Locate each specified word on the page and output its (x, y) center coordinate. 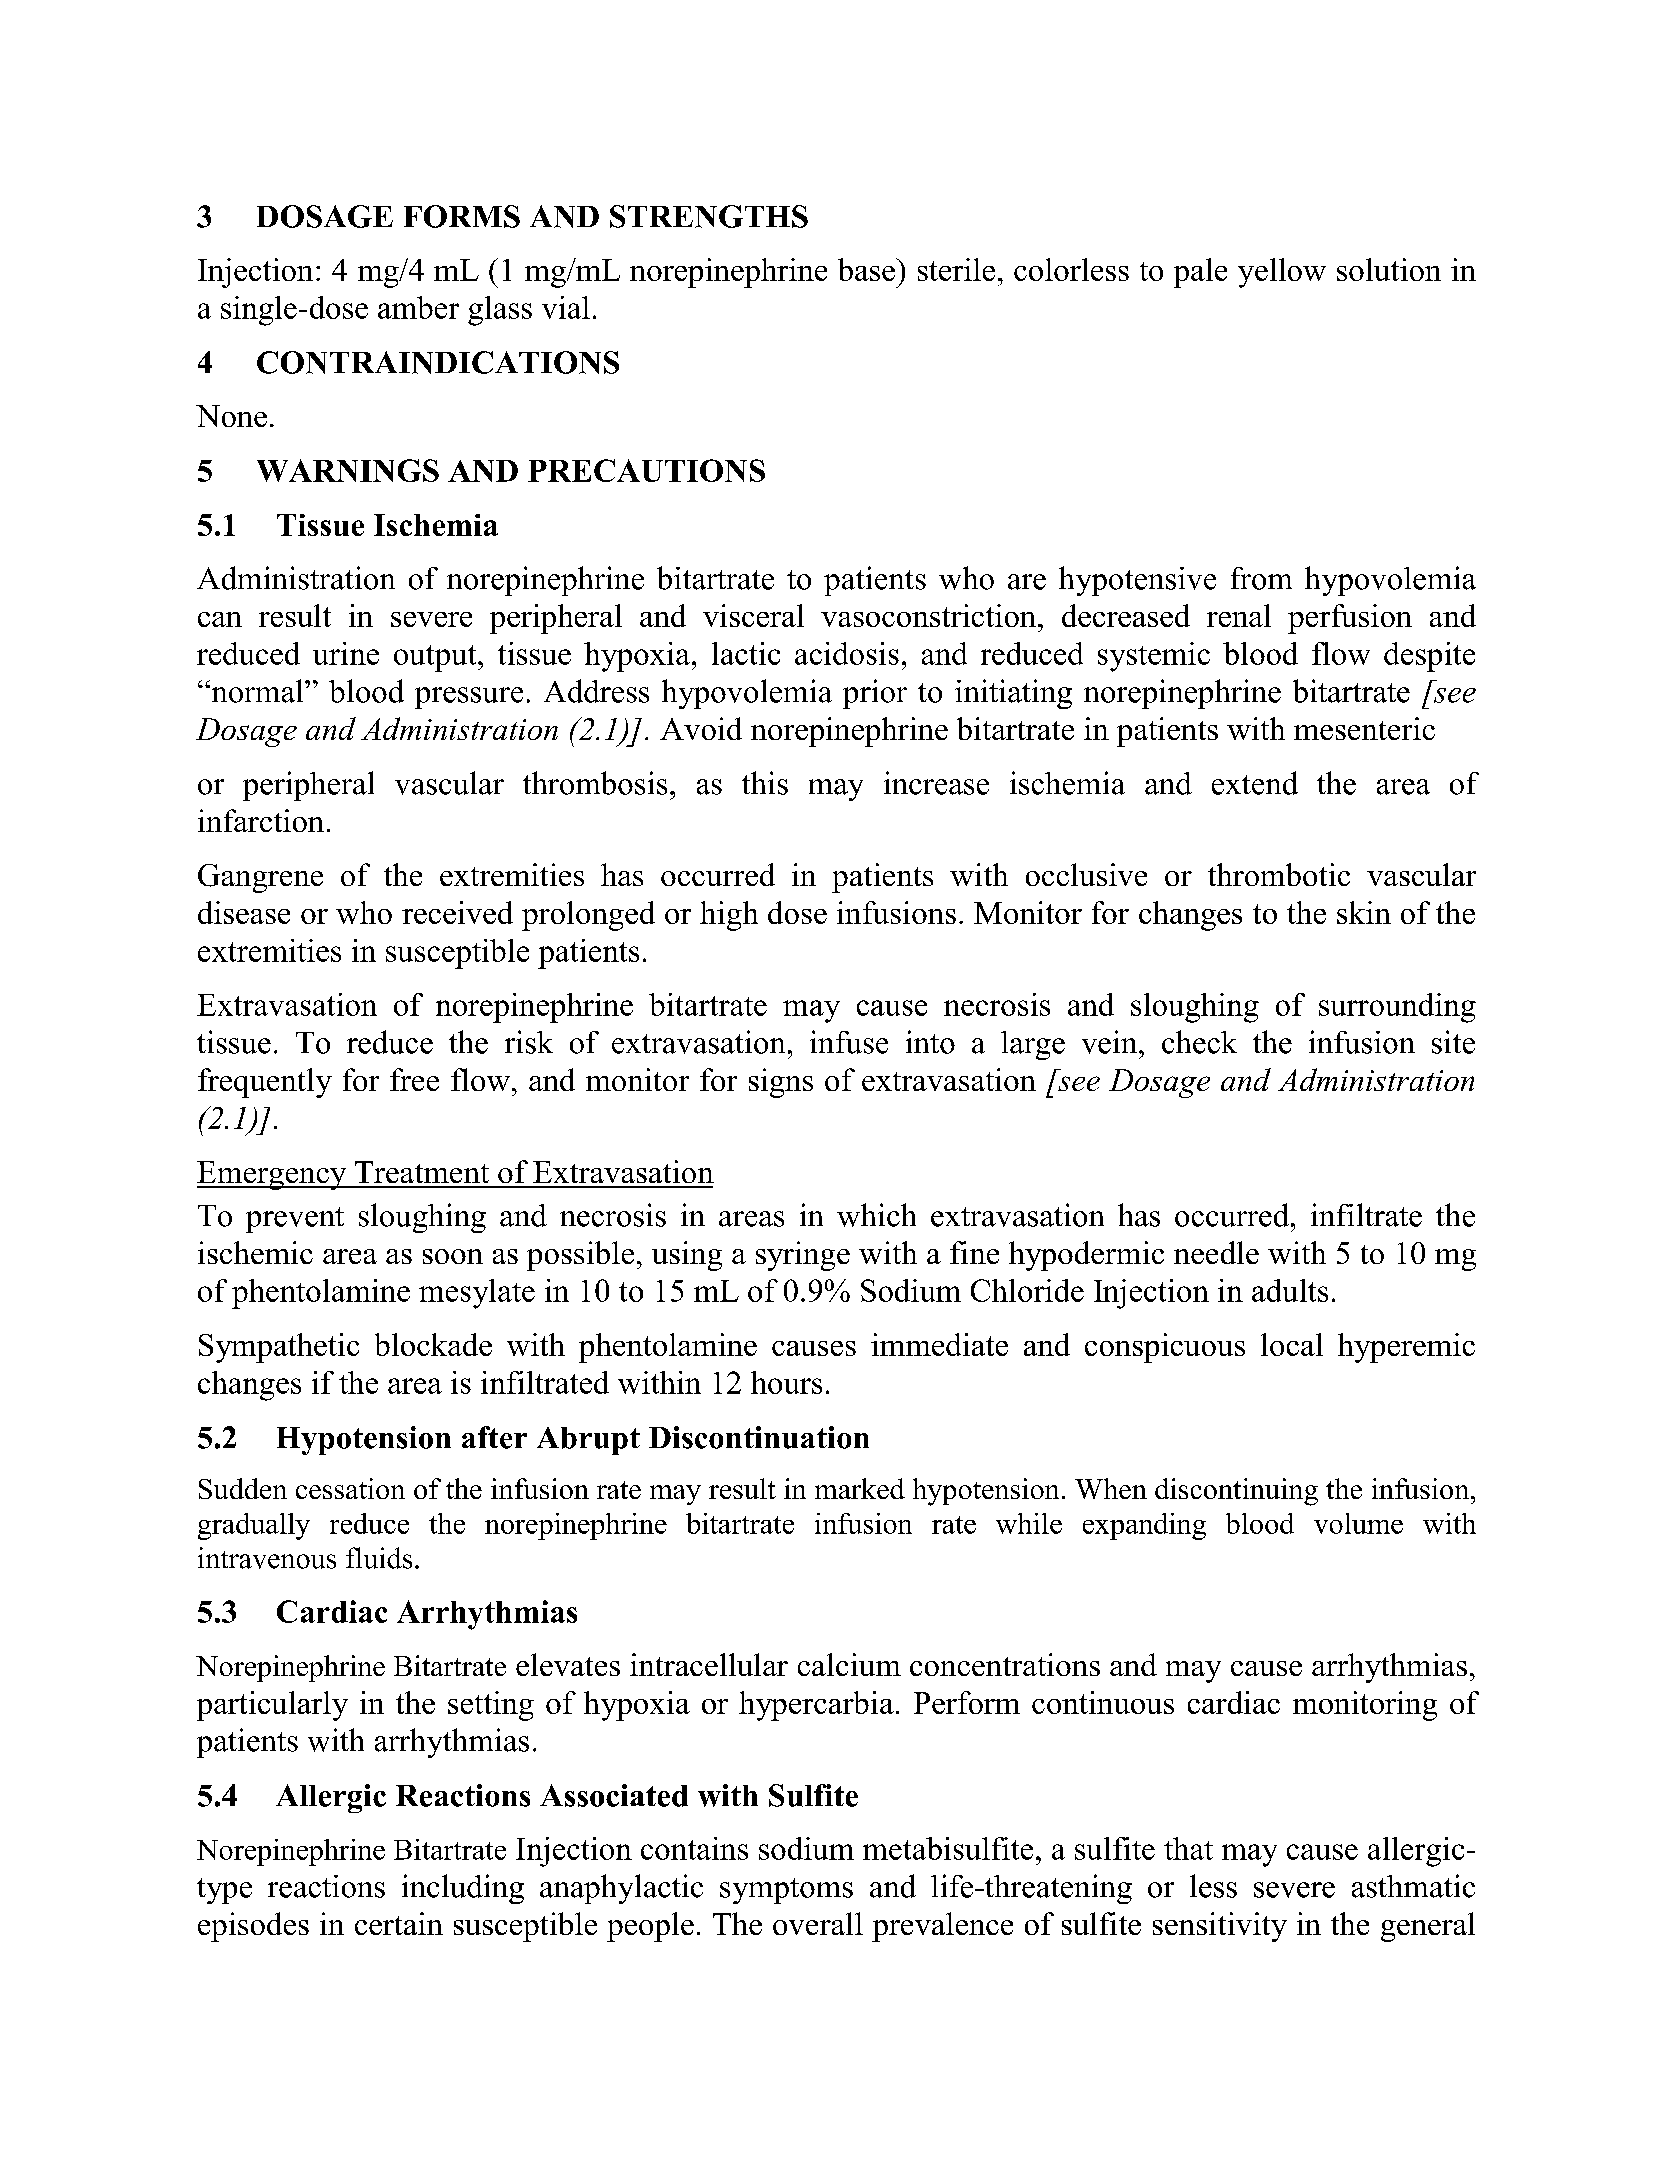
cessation (350, 1488)
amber (418, 307)
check (1199, 1042)
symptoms (786, 1891)
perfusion (1350, 619)
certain (399, 1923)
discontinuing (1236, 1492)
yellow (1282, 273)
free (414, 1079)
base (867, 269)
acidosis (847, 653)
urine (346, 653)
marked (860, 1488)
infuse (849, 1042)
